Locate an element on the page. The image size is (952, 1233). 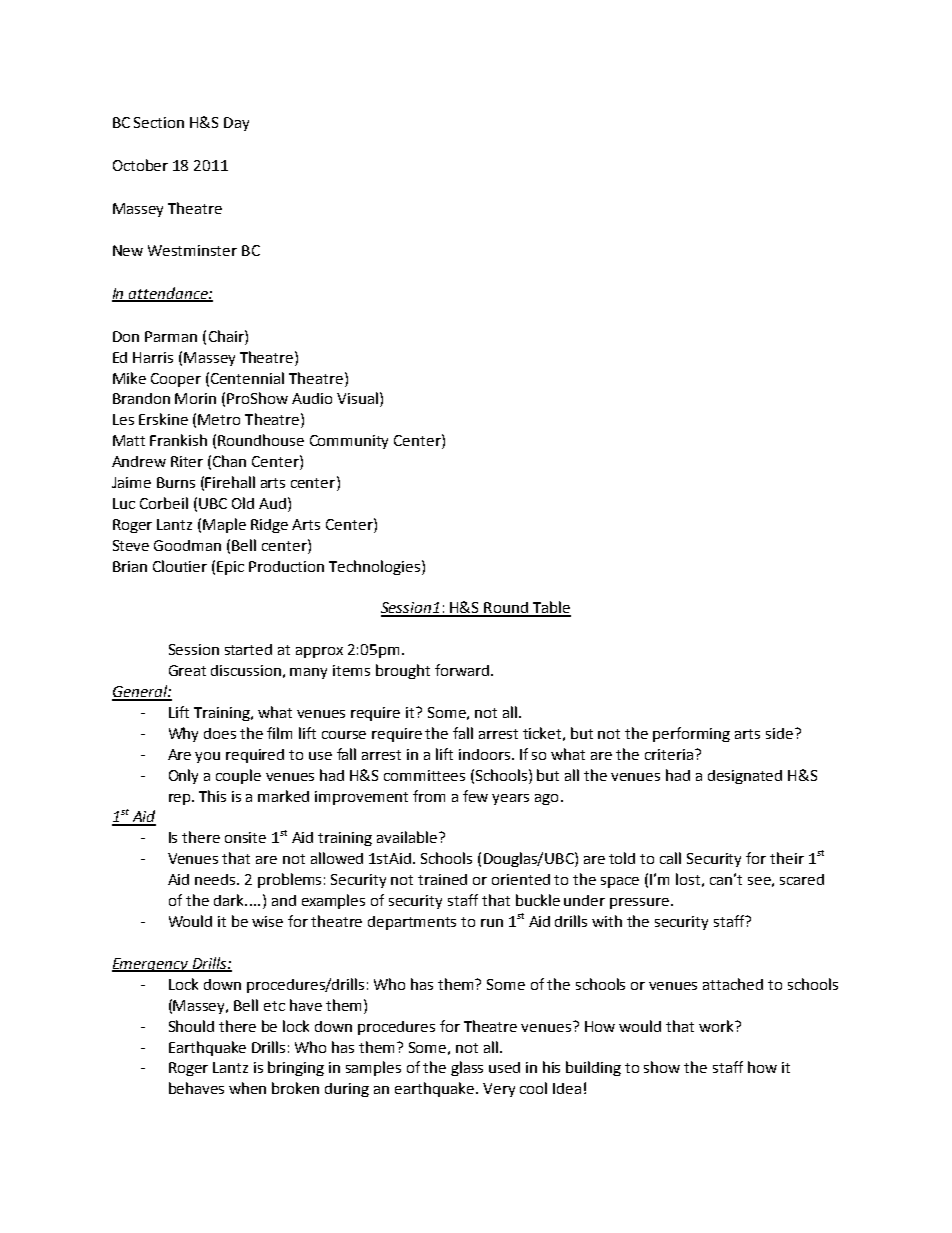
Day is located at coordinates (236, 124).
